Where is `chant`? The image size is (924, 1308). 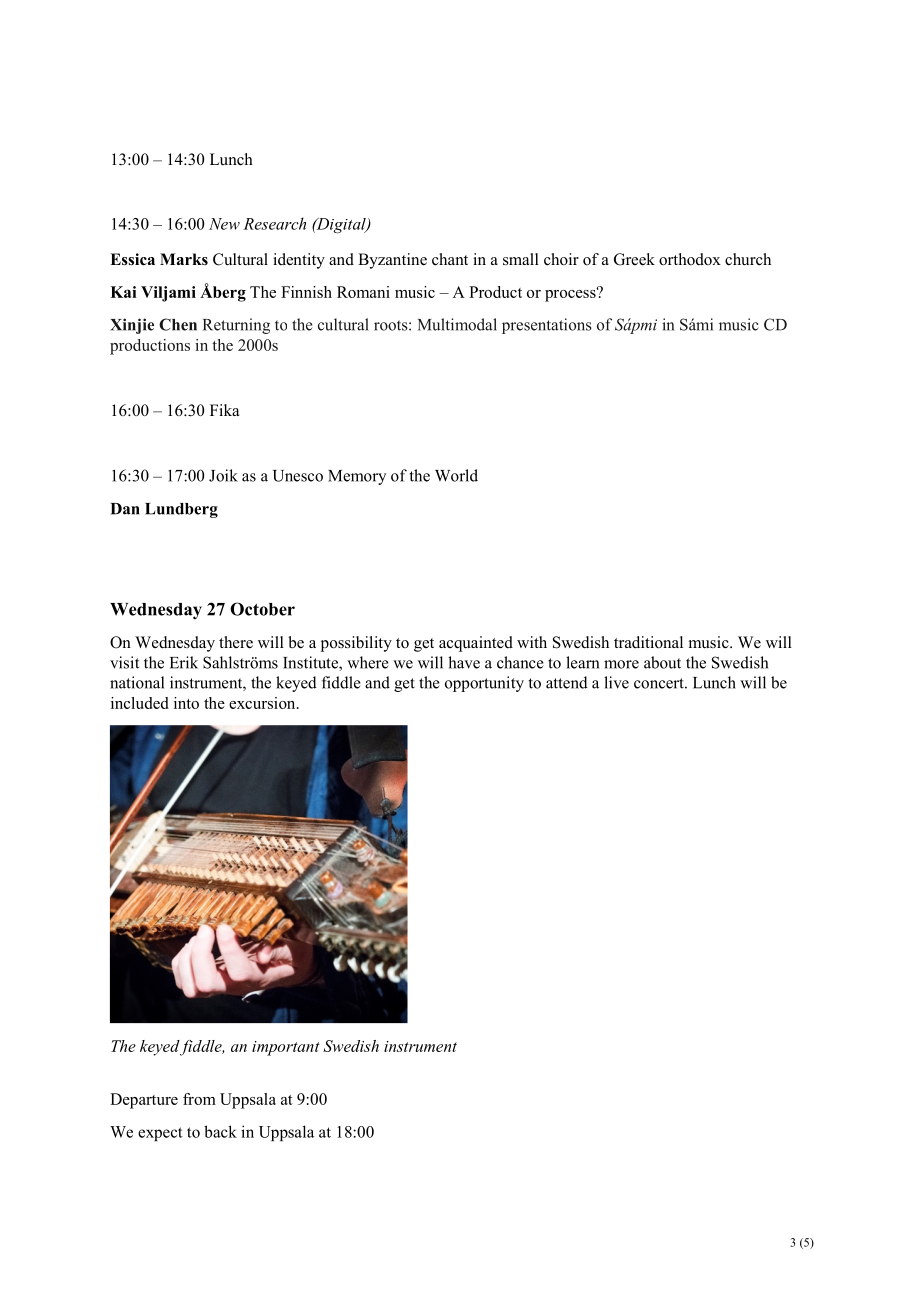 chant is located at coordinates (450, 259).
